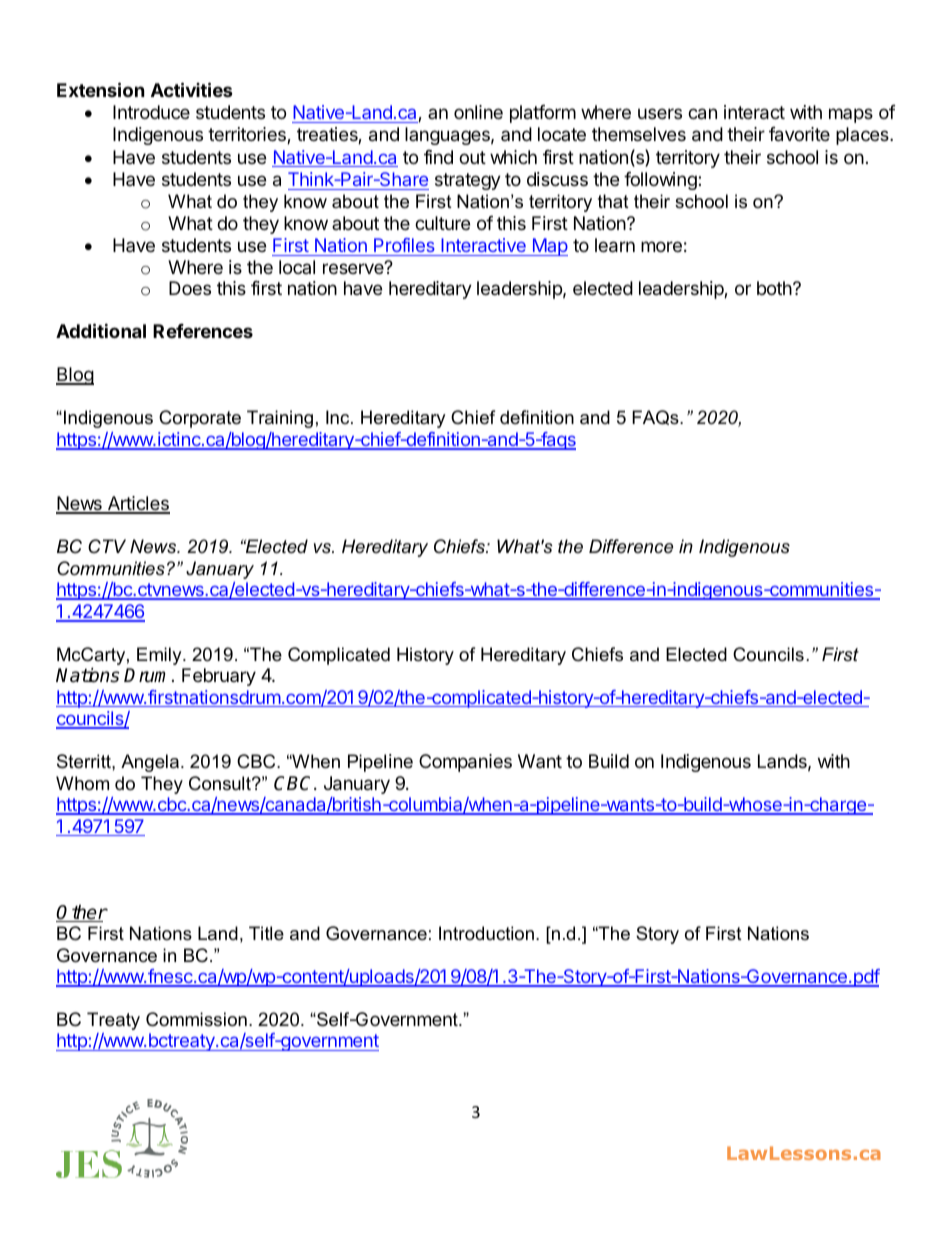 This document has height=1233, width=952. What do you see at coordinates (151, 112) in the document?
I see `Introduce` at bounding box center [151, 112].
